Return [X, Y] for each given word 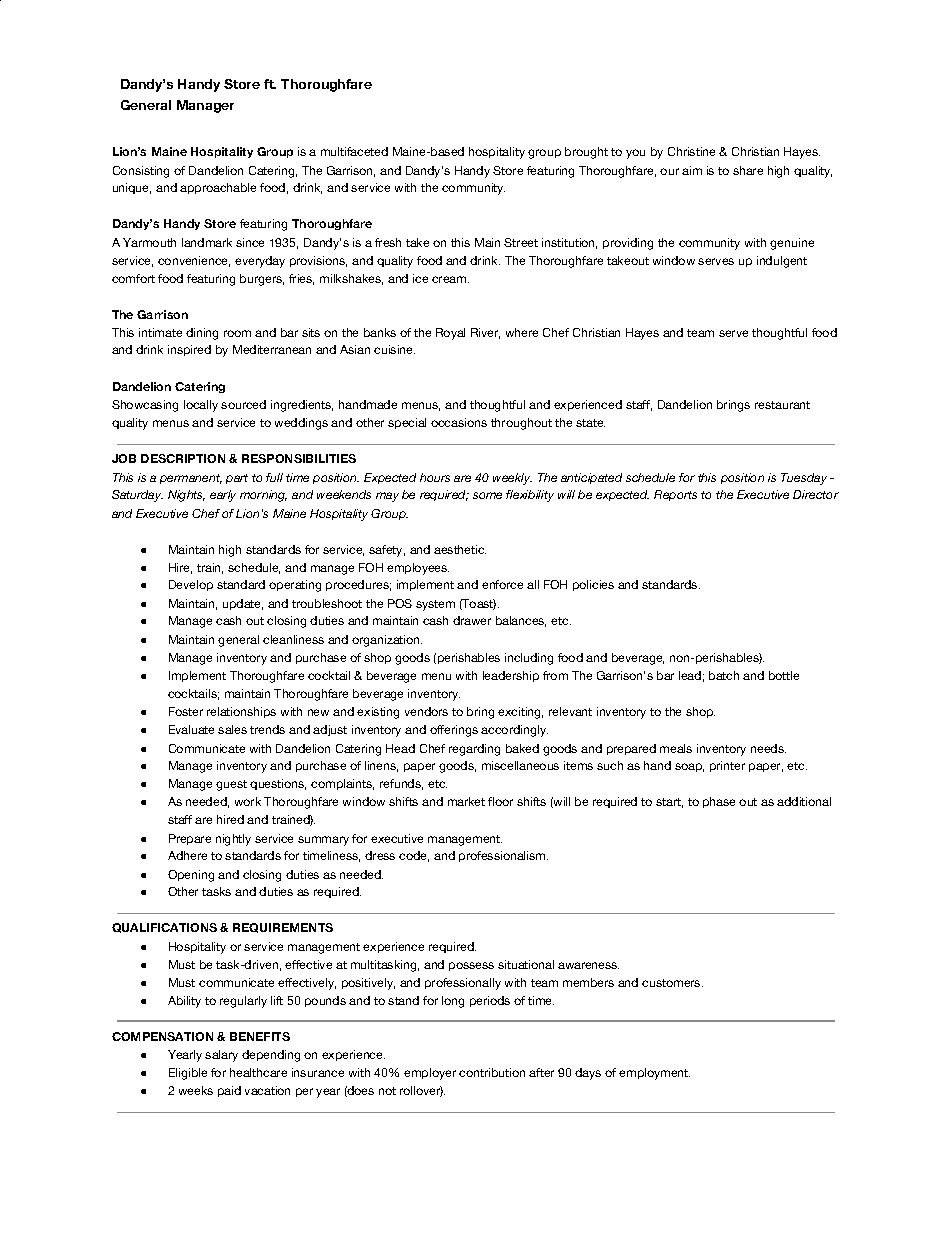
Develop [191, 585]
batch [724, 675]
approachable [218, 188]
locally [201, 406]
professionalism [503, 856]
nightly [233, 840]
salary [221, 1056]
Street [521, 242]
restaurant [782, 405]
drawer [472, 620]
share [748, 170]
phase [719, 802]
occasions [459, 422]
